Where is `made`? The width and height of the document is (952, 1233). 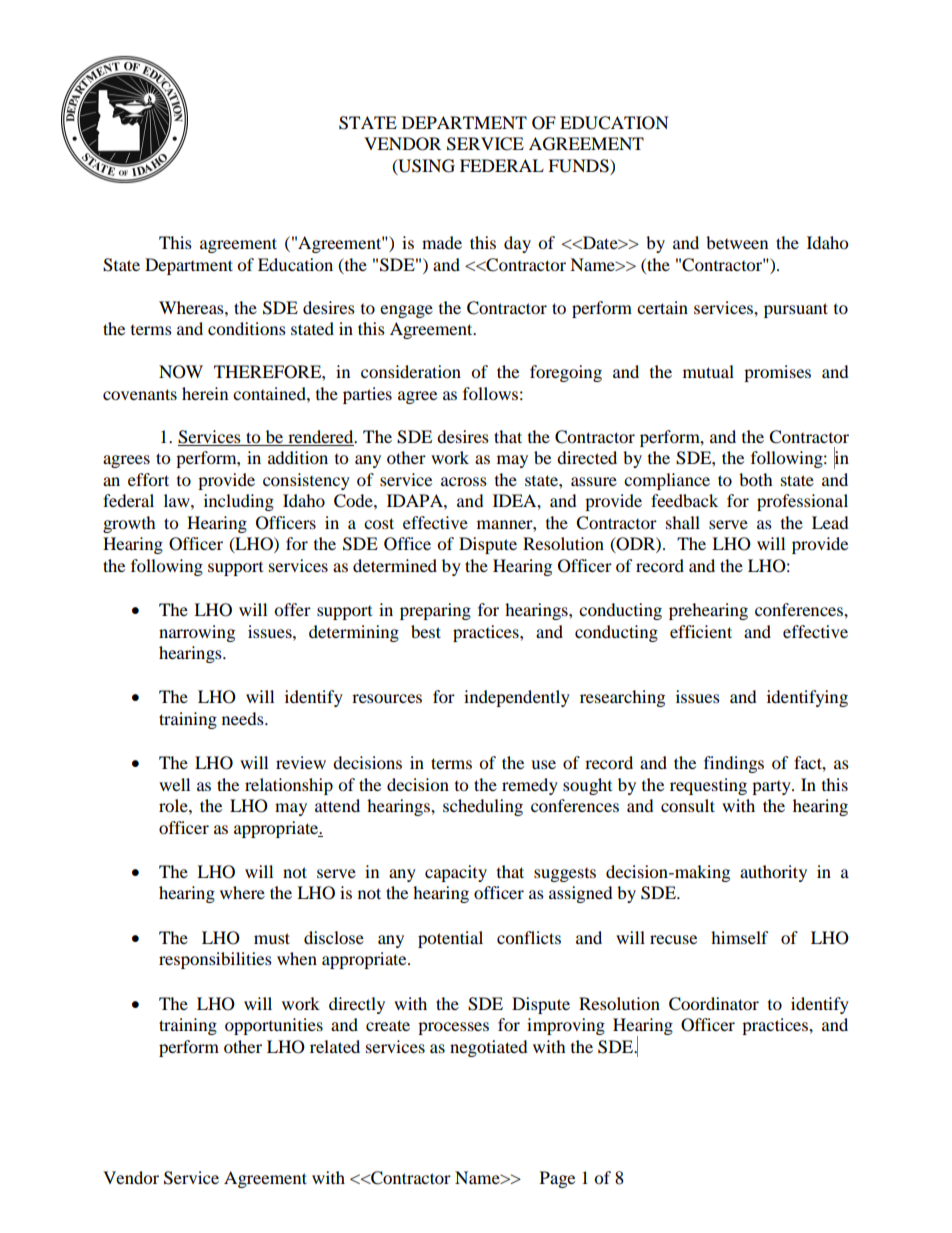 made is located at coordinates (442, 242).
